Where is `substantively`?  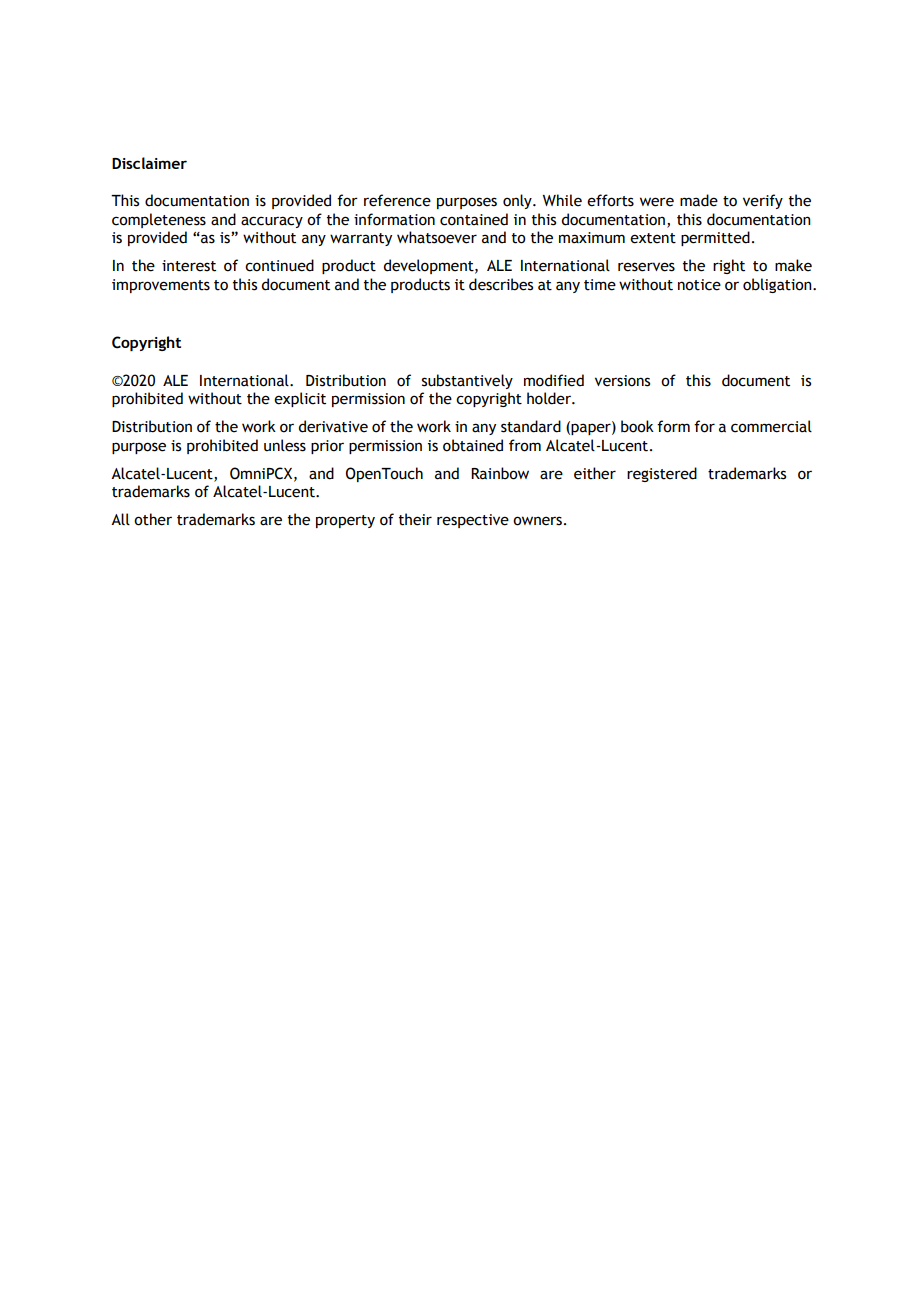 substantively is located at coordinates (467, 381).
